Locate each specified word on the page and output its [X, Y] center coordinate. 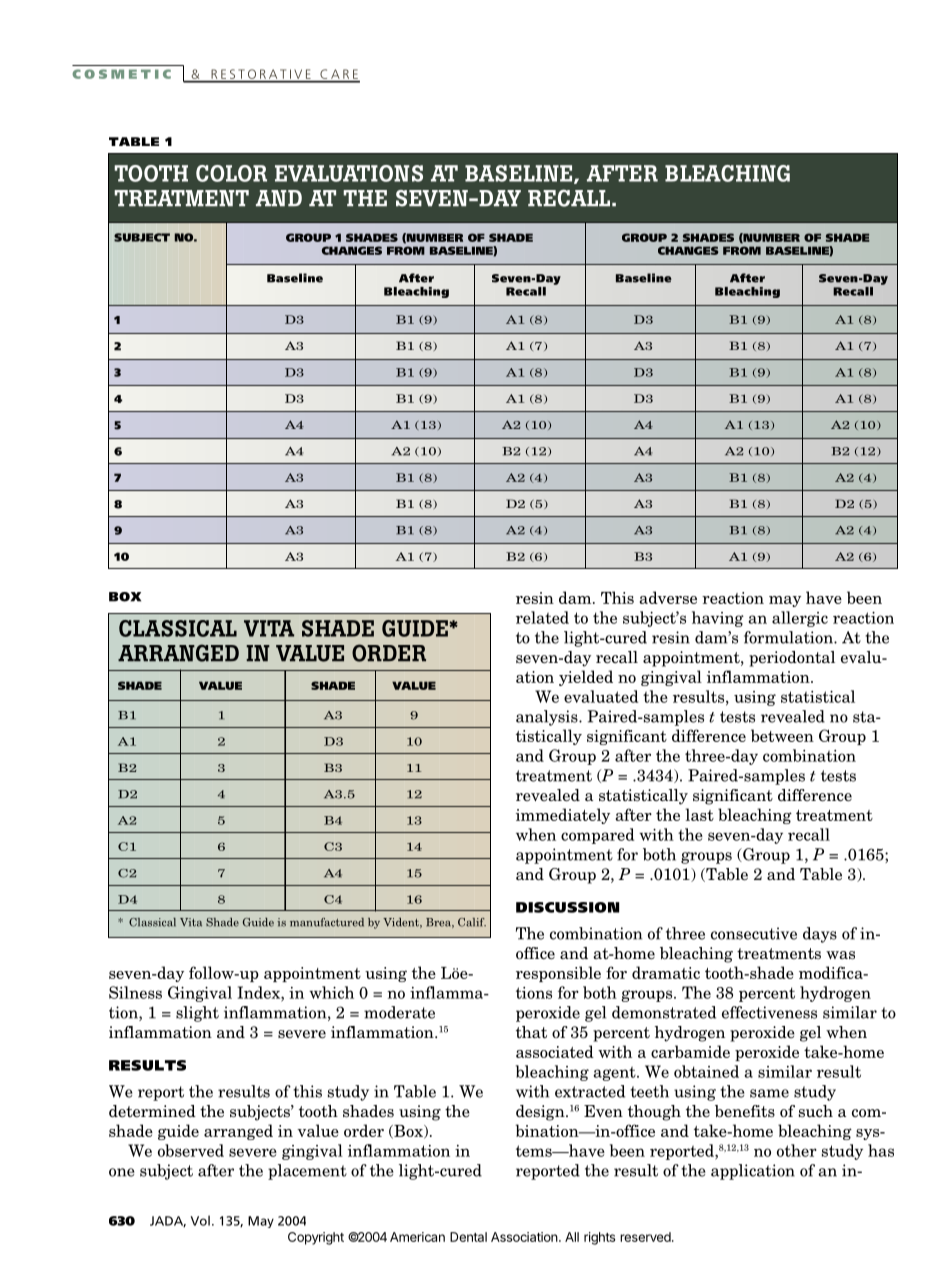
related [542, 617]
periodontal [792, 659]
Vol [200, 1220]
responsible [558, 974]
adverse [668, 597]
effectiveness [769, 1012]
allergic [800, 619]
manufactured [327, 922]
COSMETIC [121, 74]
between [782, 735]
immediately [563, 816]
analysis [548, 718]
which [331, 992]
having [718, 619]
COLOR [231, 173]
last [699, 814]
